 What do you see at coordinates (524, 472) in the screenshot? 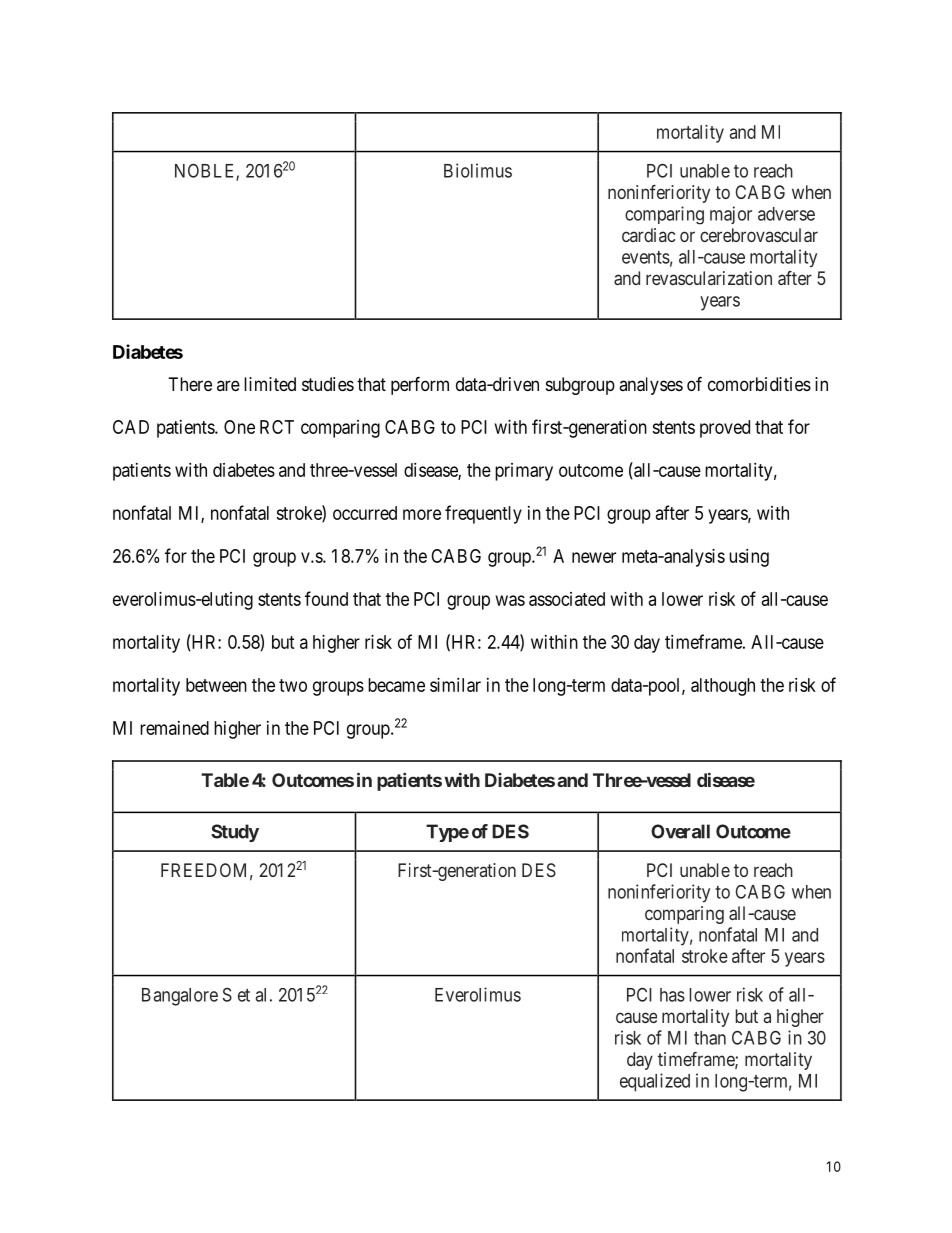
I see `primary` at bounding box center [524, 472].
